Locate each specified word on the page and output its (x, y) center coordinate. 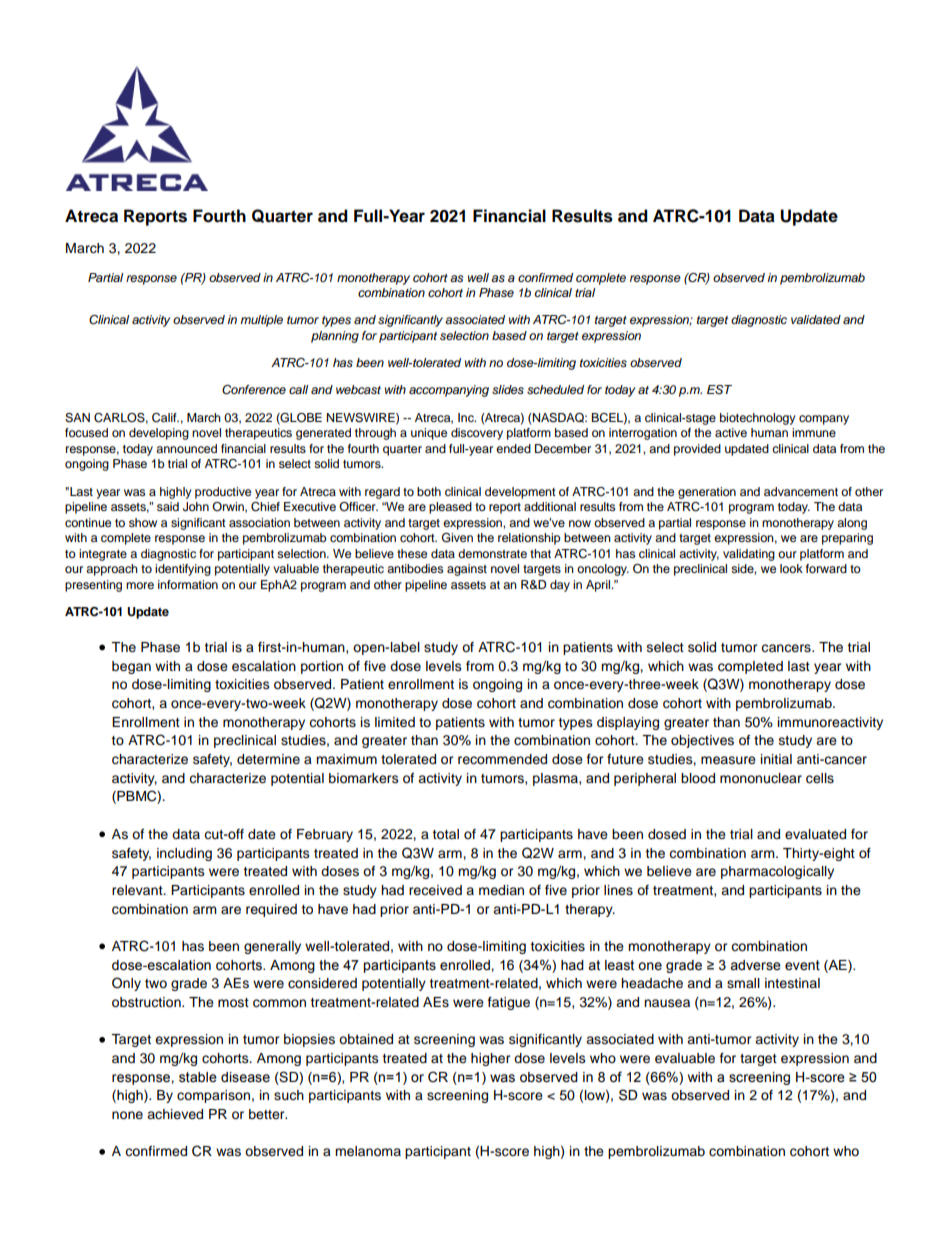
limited (395, 722)
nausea (667, 1003)
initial (776, 759)
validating (749, 555)
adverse (755, 965)
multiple (261, 321)
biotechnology (758, 419)
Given (457, 538)
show (143, 522)
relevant (138, 890)
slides (508, 390)
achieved (175, 1114)
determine (268, 759)
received (435, 890)
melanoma (368, 1151)
